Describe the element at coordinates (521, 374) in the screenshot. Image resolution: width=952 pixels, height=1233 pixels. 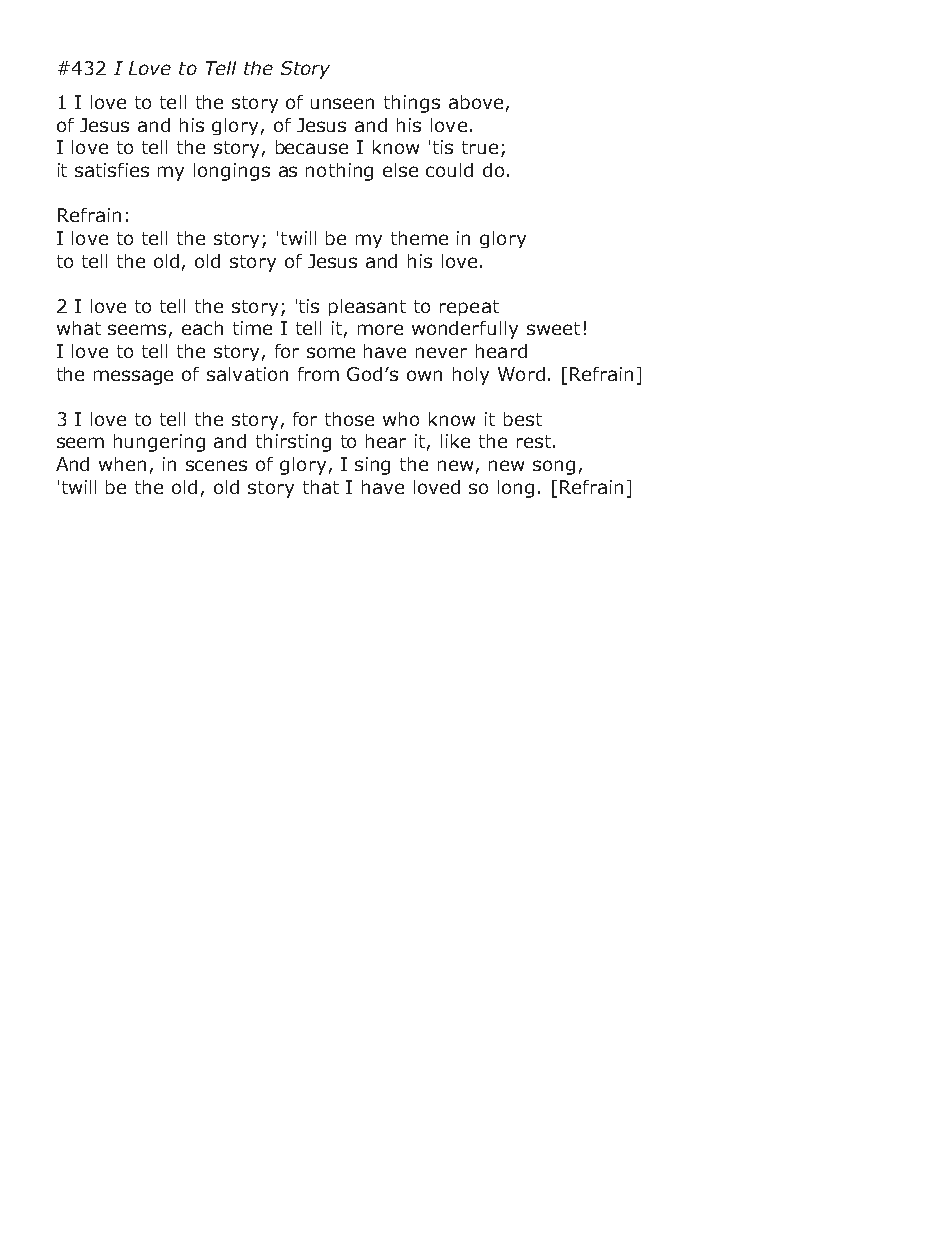
I see `Word` at that location.
